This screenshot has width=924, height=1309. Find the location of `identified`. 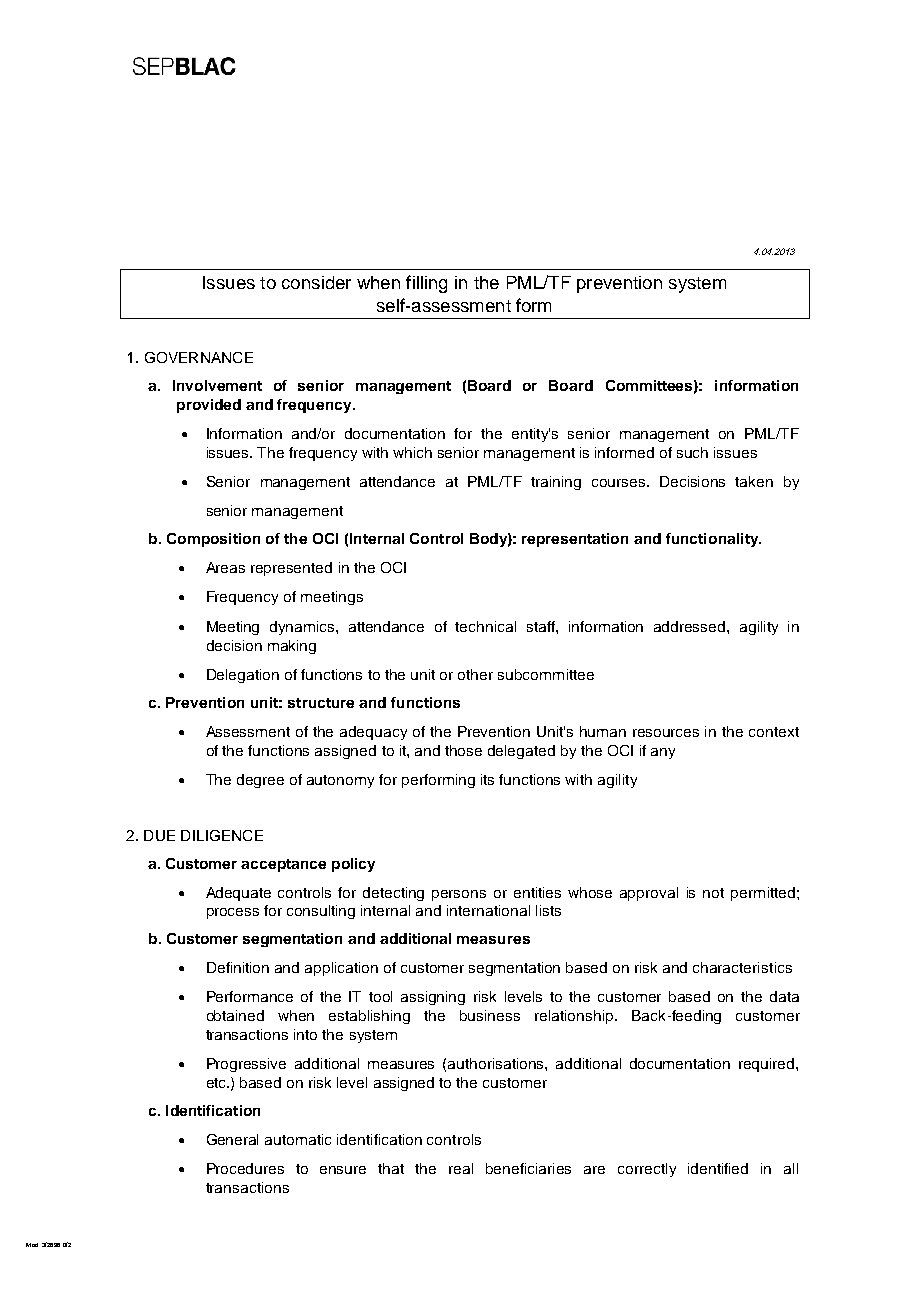

identified is located at coordinates (718, 1168).
